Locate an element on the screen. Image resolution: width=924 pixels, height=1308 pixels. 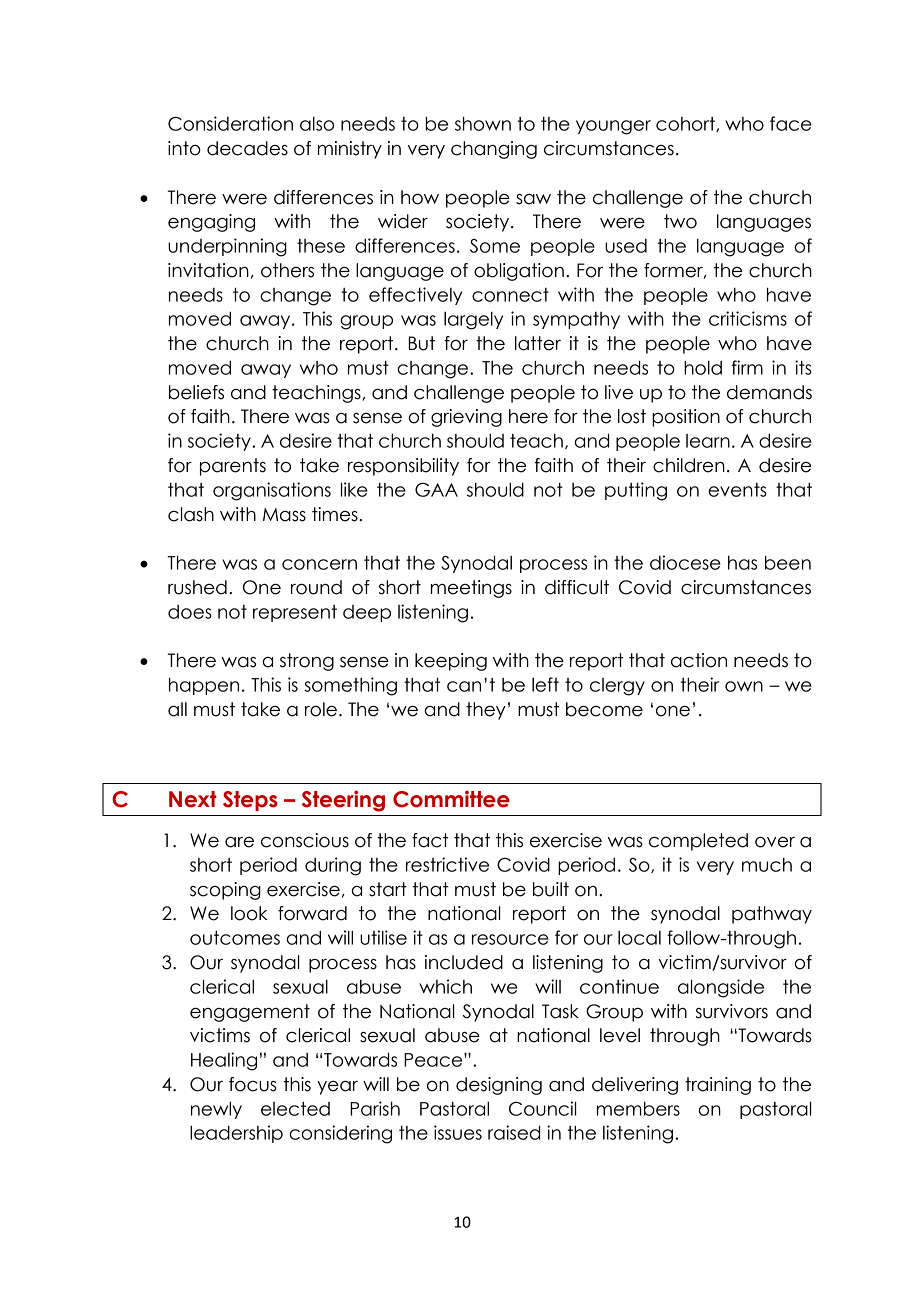
grieving is located at coordinates (466, 418).
